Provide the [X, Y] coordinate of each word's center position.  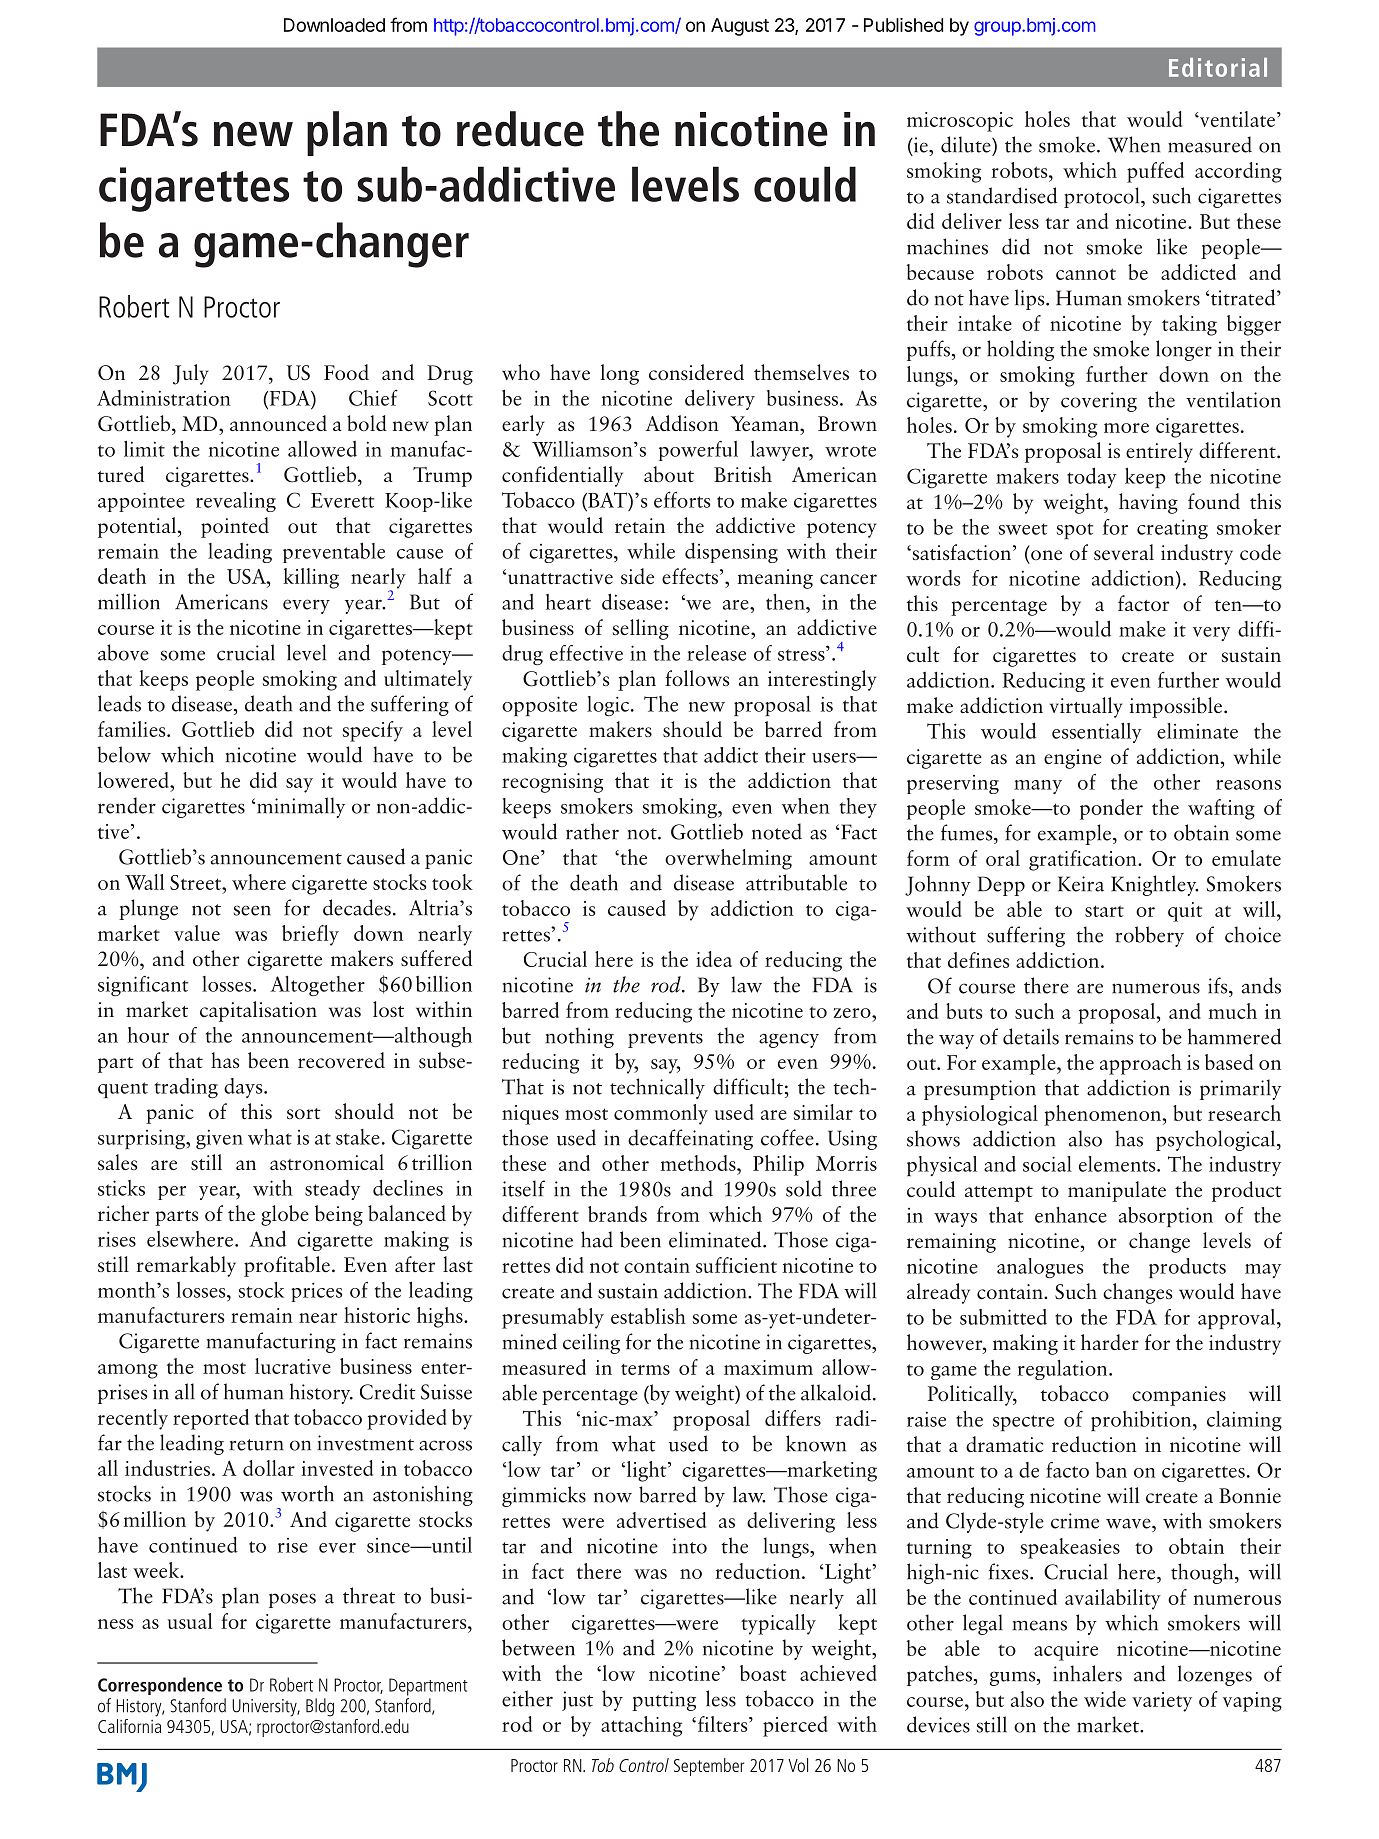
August [740, 27]
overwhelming [728, 859]
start [1104, 911]
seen [252, 910]
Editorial [1218, 67]
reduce [520, 129]
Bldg [320, 1707]
